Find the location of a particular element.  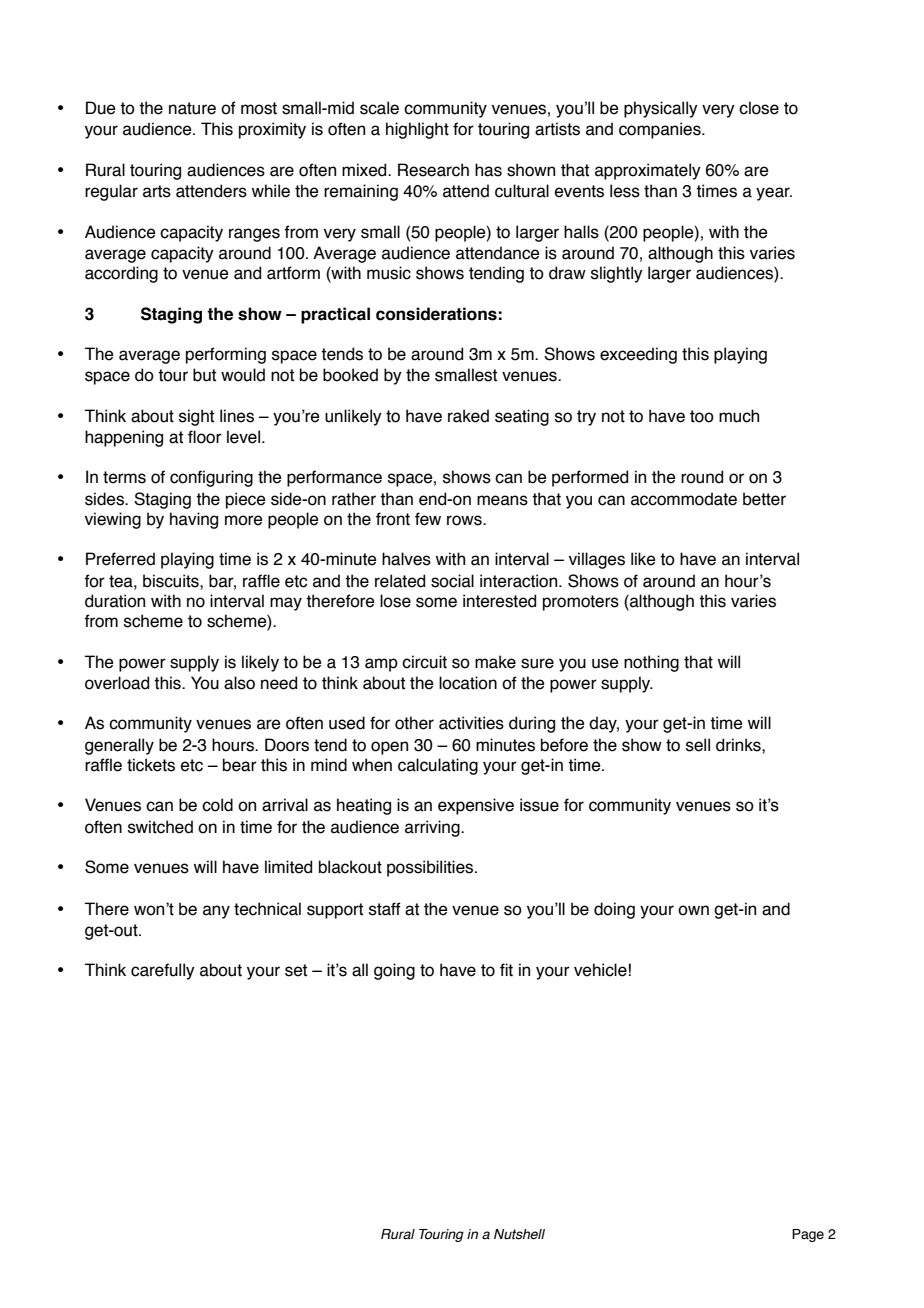

much is located at coordinates (739, 416).
